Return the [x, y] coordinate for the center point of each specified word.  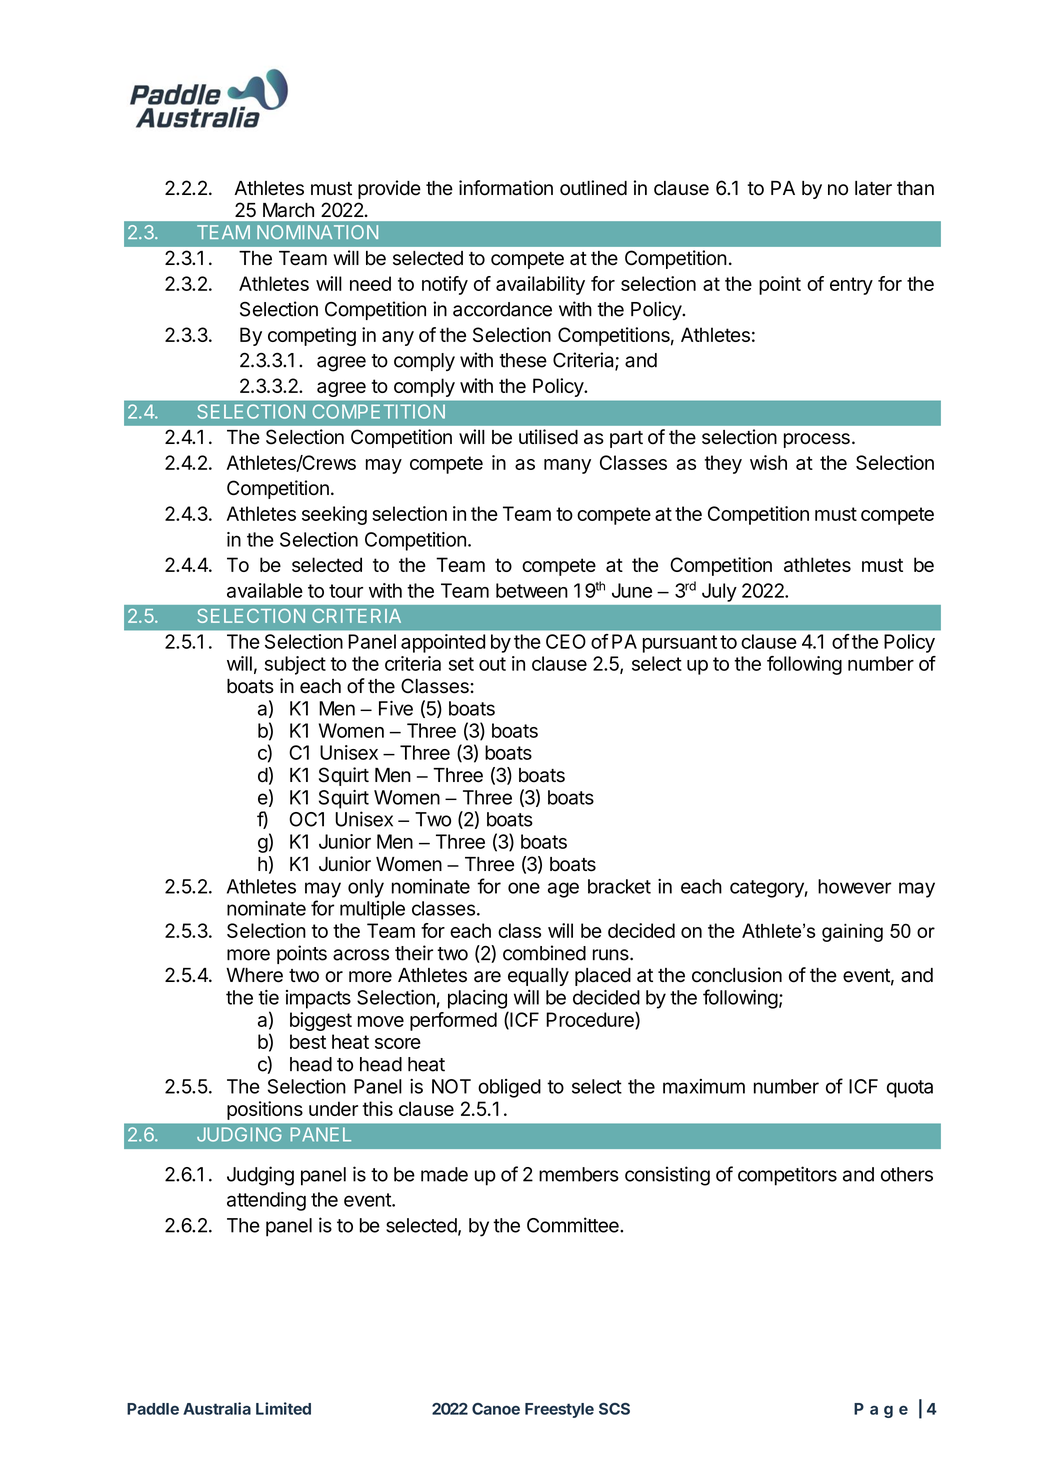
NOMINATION [317, 232]
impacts [318, 999]
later [873, 188]
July [719, 592]
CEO [566, 641]
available [265, 590]
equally [538, 977]
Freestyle [559, 1410]
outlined [593, 188]
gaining [852, 933]
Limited [283, 1408]
